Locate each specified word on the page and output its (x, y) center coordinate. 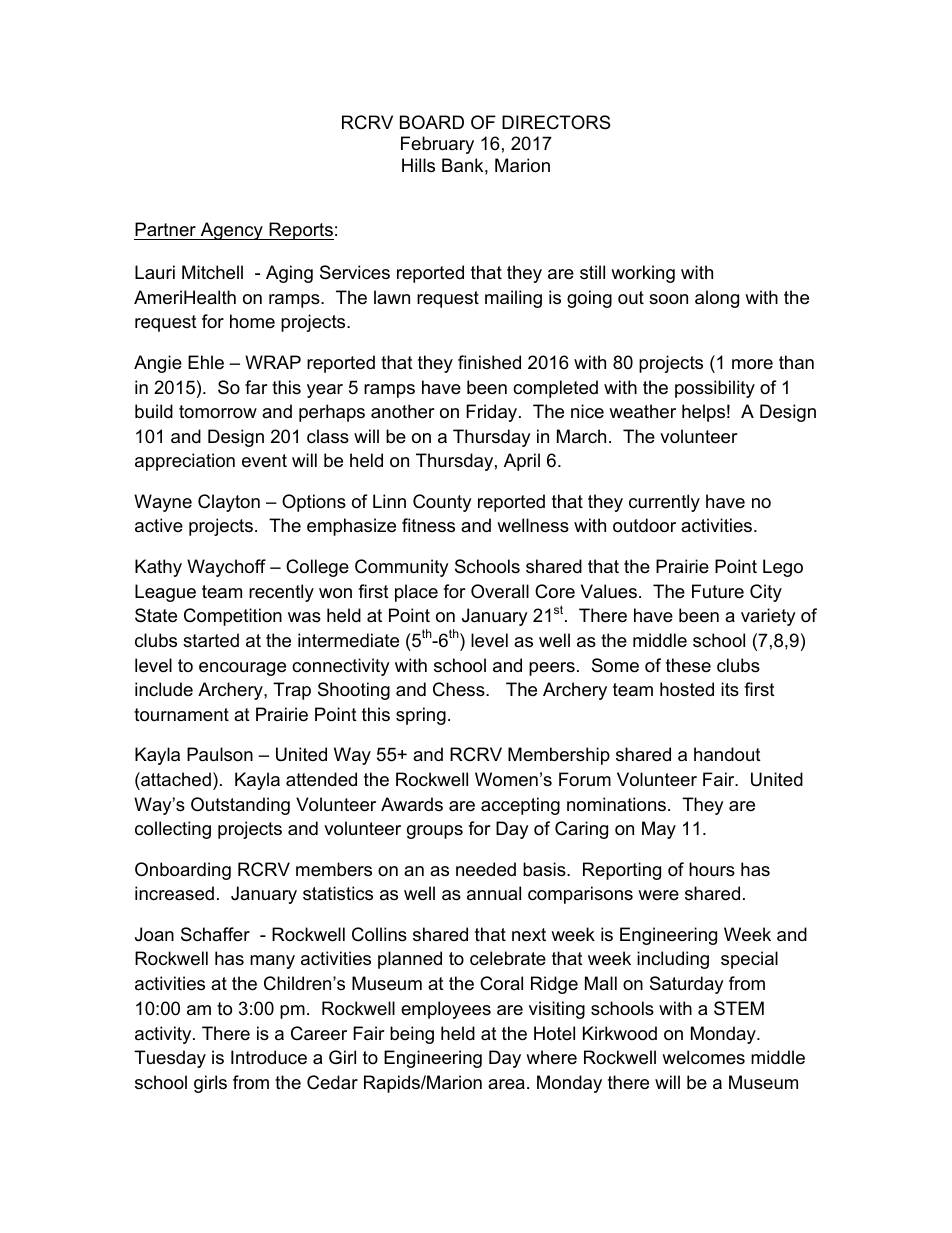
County (442, 503)
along (717, 299)
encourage (242, 669)
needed (486, 869)
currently (664, 503)
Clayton (229, 503)
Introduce (269, 1057)
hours (712, 869)
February (437, 145)
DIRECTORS (556, 122)
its (730, 689)
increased (174, 893)
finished (489, 362)
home (252, 321)
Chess (460, 689)
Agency (231, 231)
